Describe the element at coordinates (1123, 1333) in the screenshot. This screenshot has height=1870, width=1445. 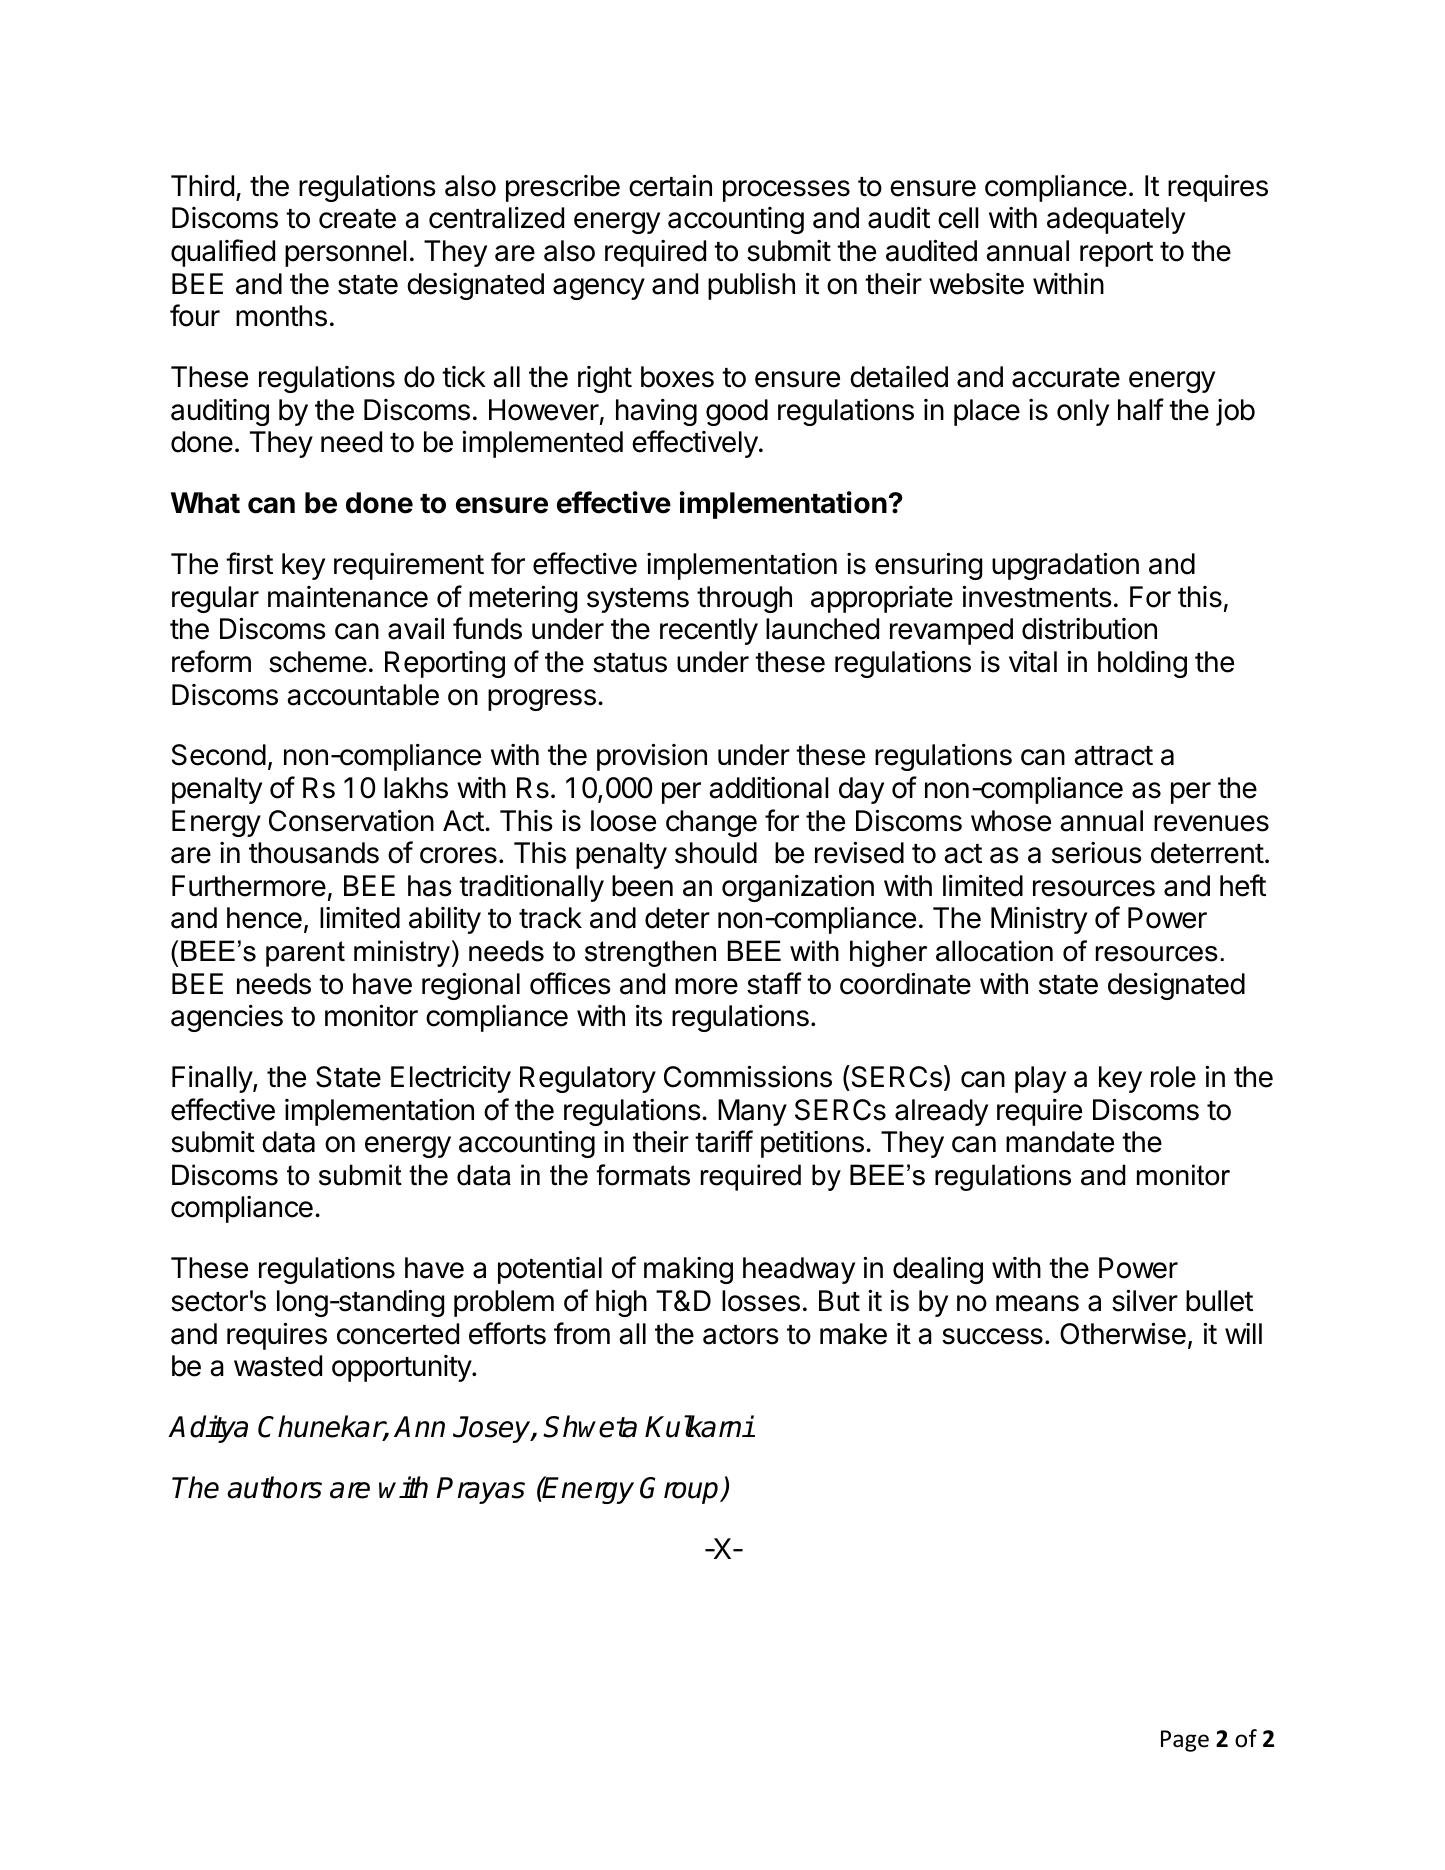
I see `Otherwise` at that location.
